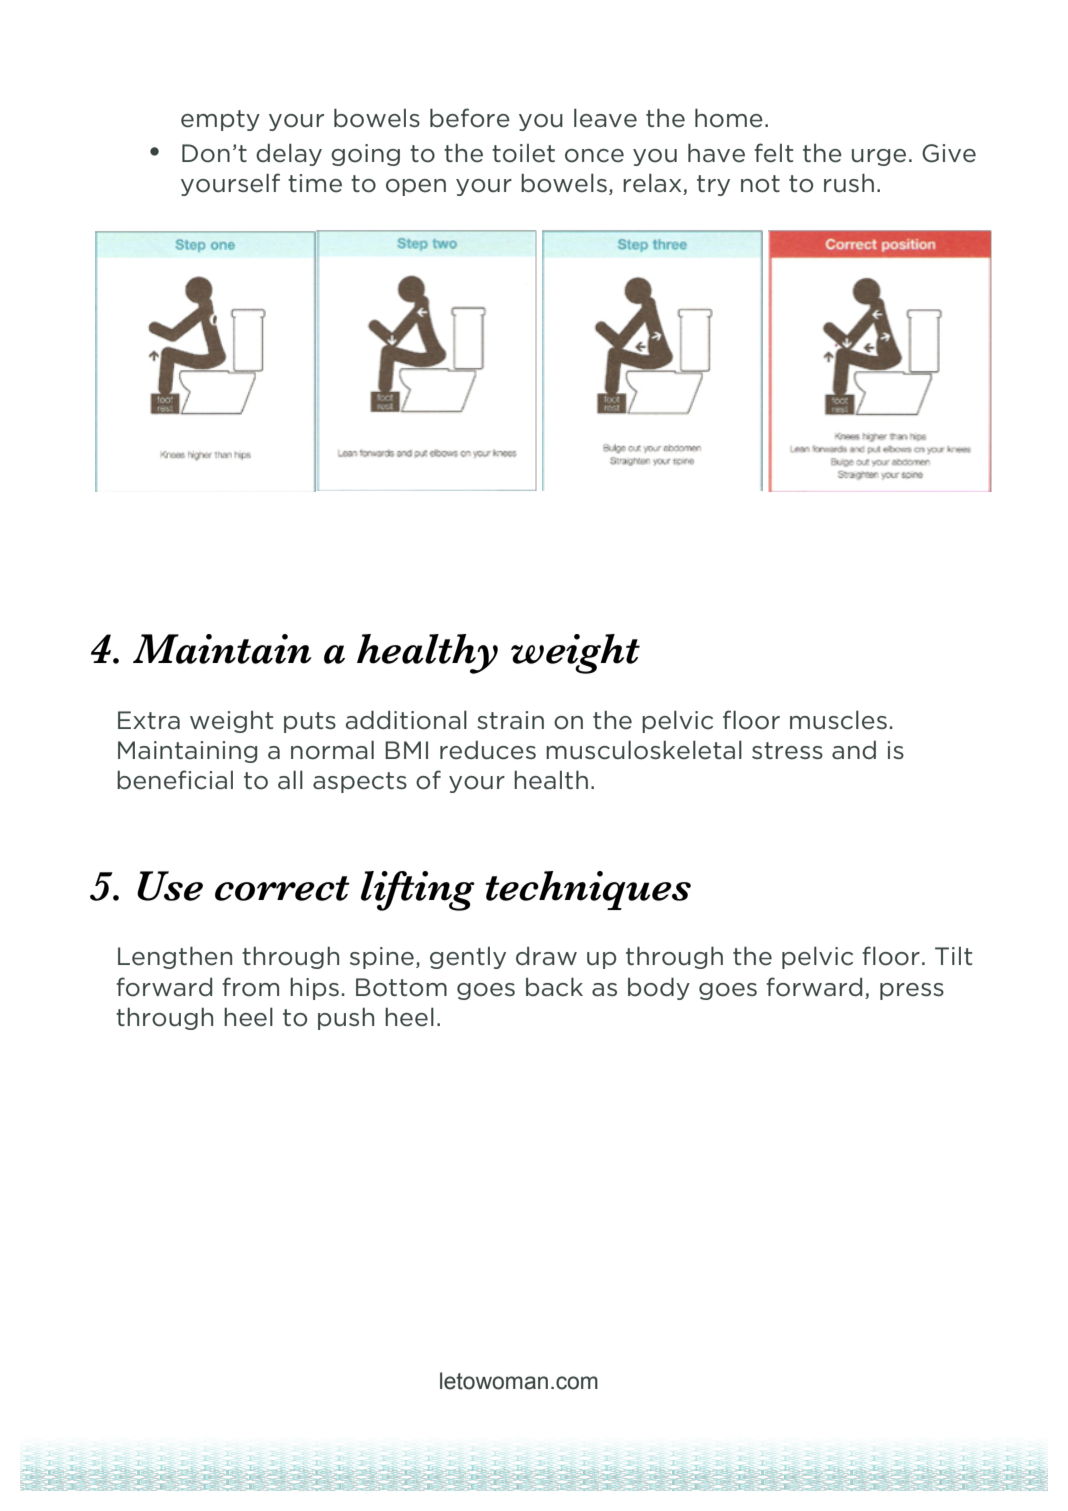 This screenshot has height=1511, width=1068. Describe the element at coordinates (310, 722) in the screenshot. I see `puts` at that location.
